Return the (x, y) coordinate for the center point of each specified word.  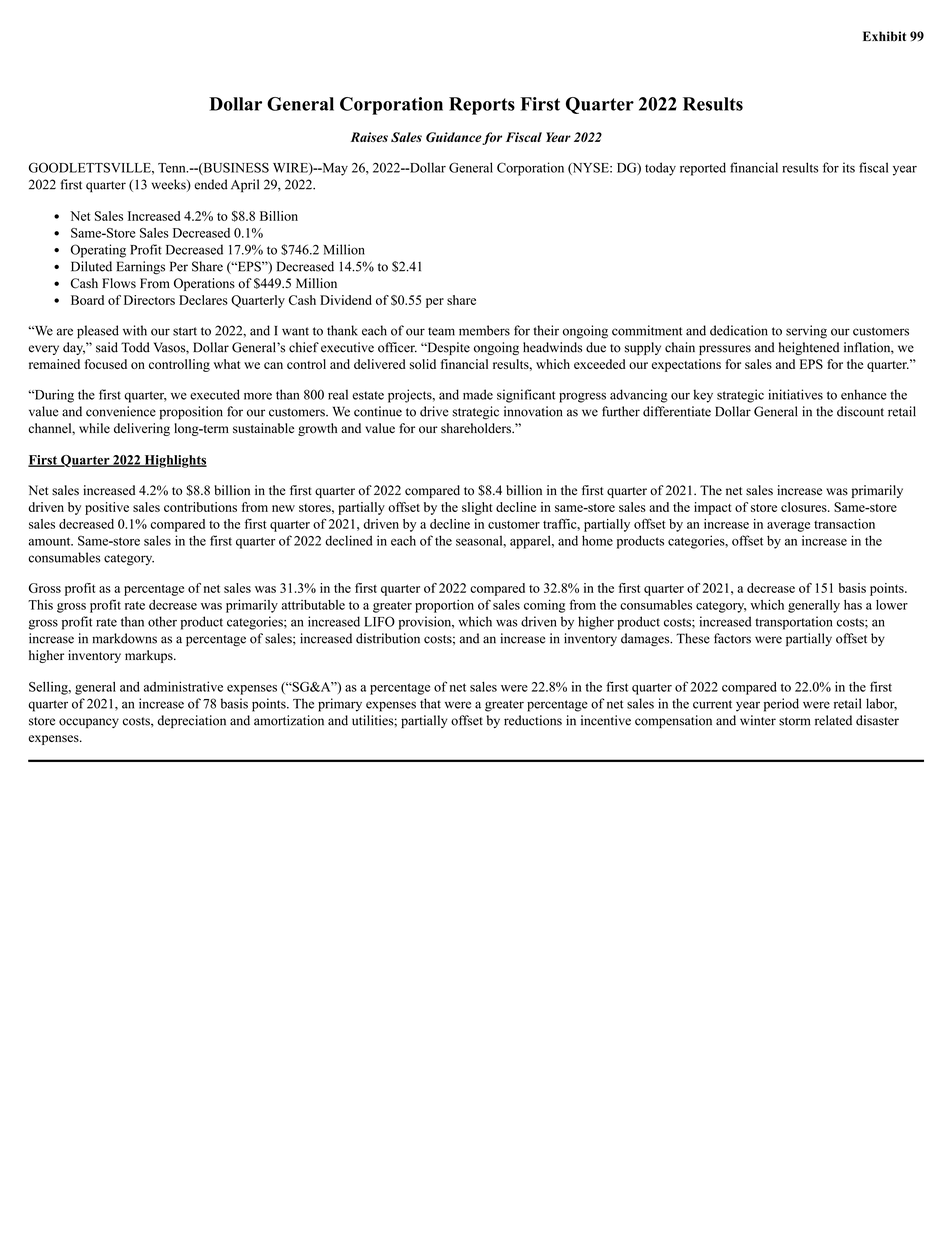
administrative (183, 686)
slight (477, 508)
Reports (482, 106)
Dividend (346, 300)
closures (805, 507)
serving (806, 332)
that (430, 703)
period (781, 705)
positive (107, 508)
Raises (369, 137)
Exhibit (884, 36)
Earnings (141, 268)
